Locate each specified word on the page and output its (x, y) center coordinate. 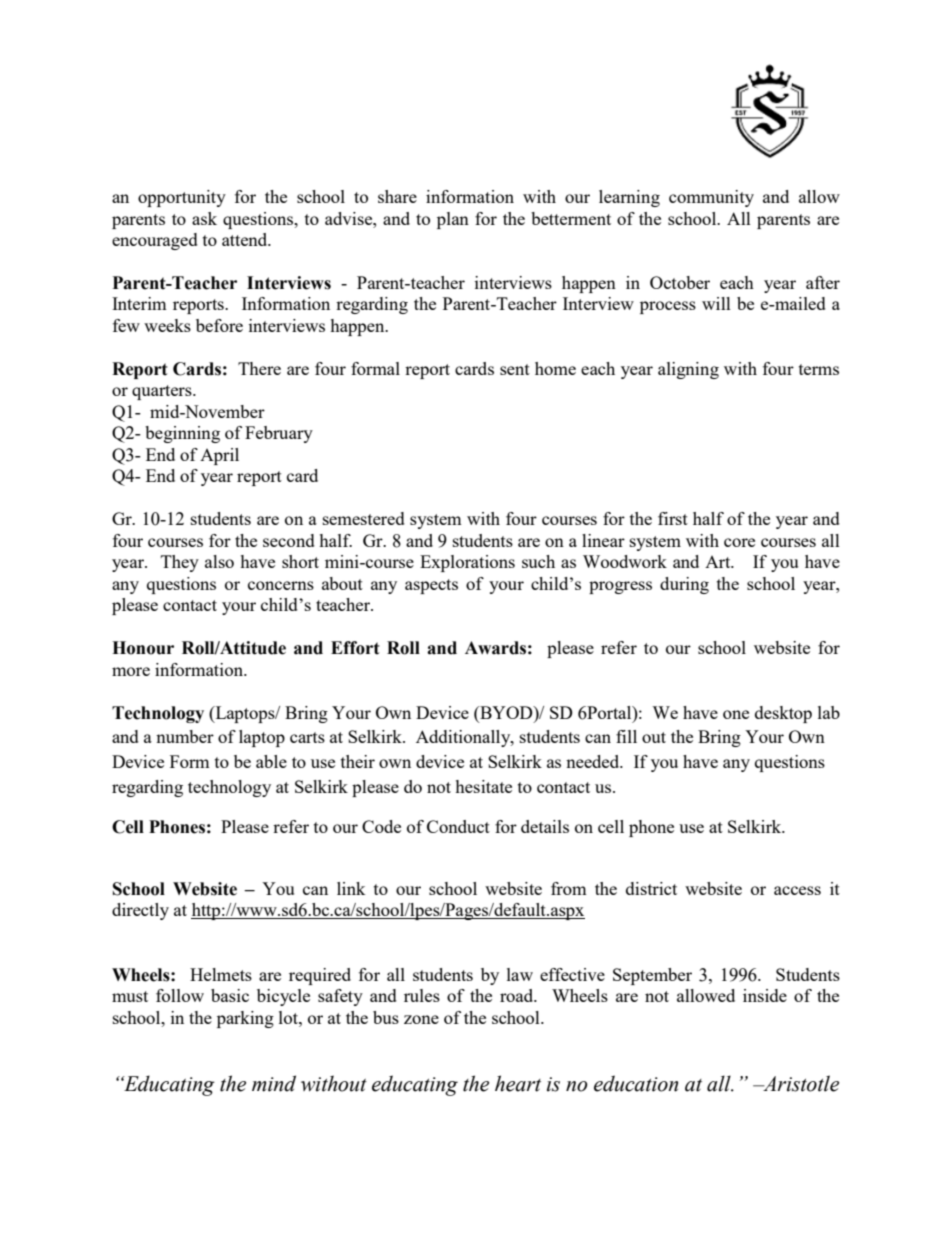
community (711, 198)
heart (518, 1083)
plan (453, 220)
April (219, 456)
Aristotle (800, 1083)
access (797, 890)
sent (515, 369)
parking (245, 1019)
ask (204, 218)
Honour (143, 648)
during (684, 585)
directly (140, 911)
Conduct (458, 826)
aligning (688, 370)
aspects (431, 586)
